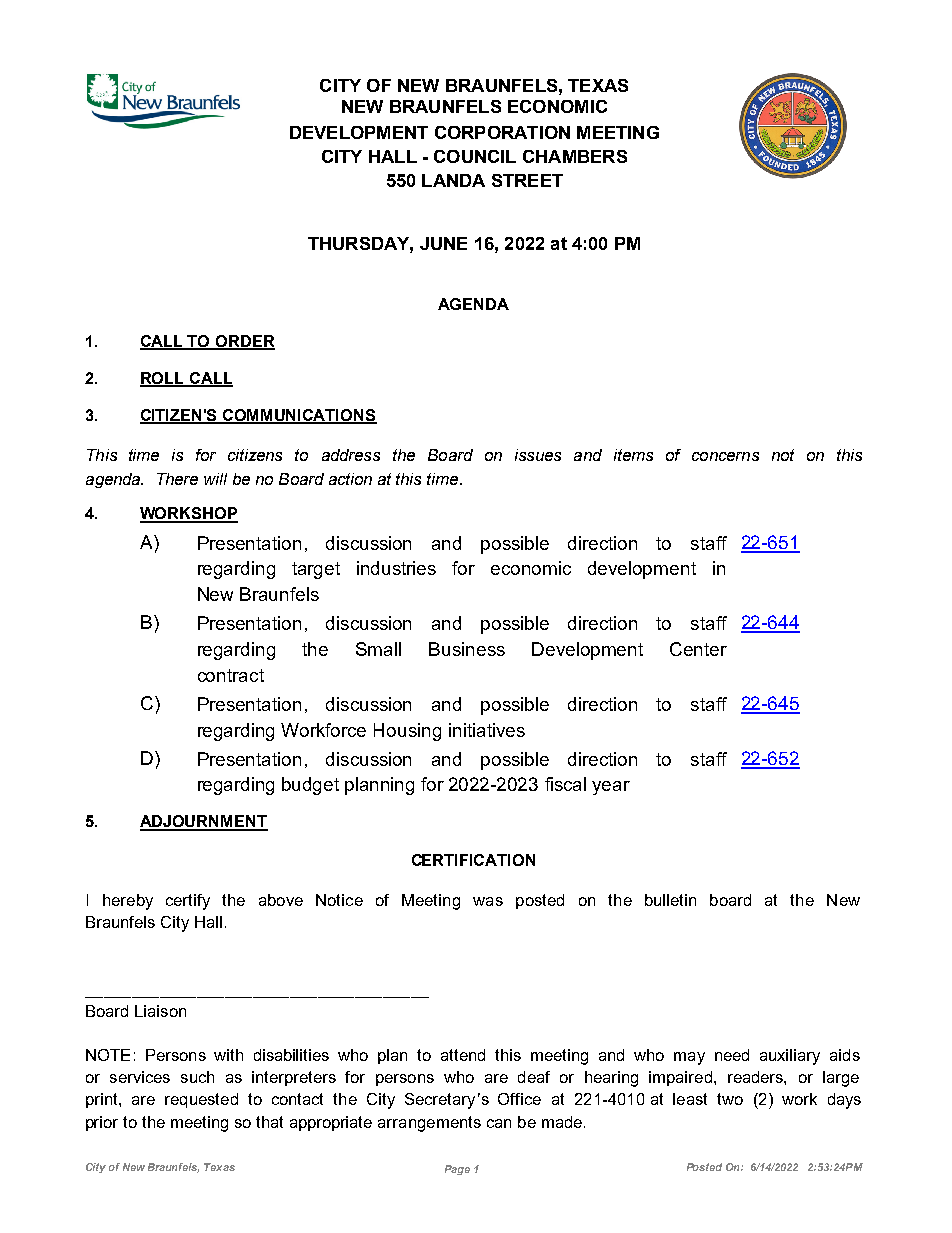 The height and width of the page is (1233, 952). I want to click on There, so click(177, 479).
